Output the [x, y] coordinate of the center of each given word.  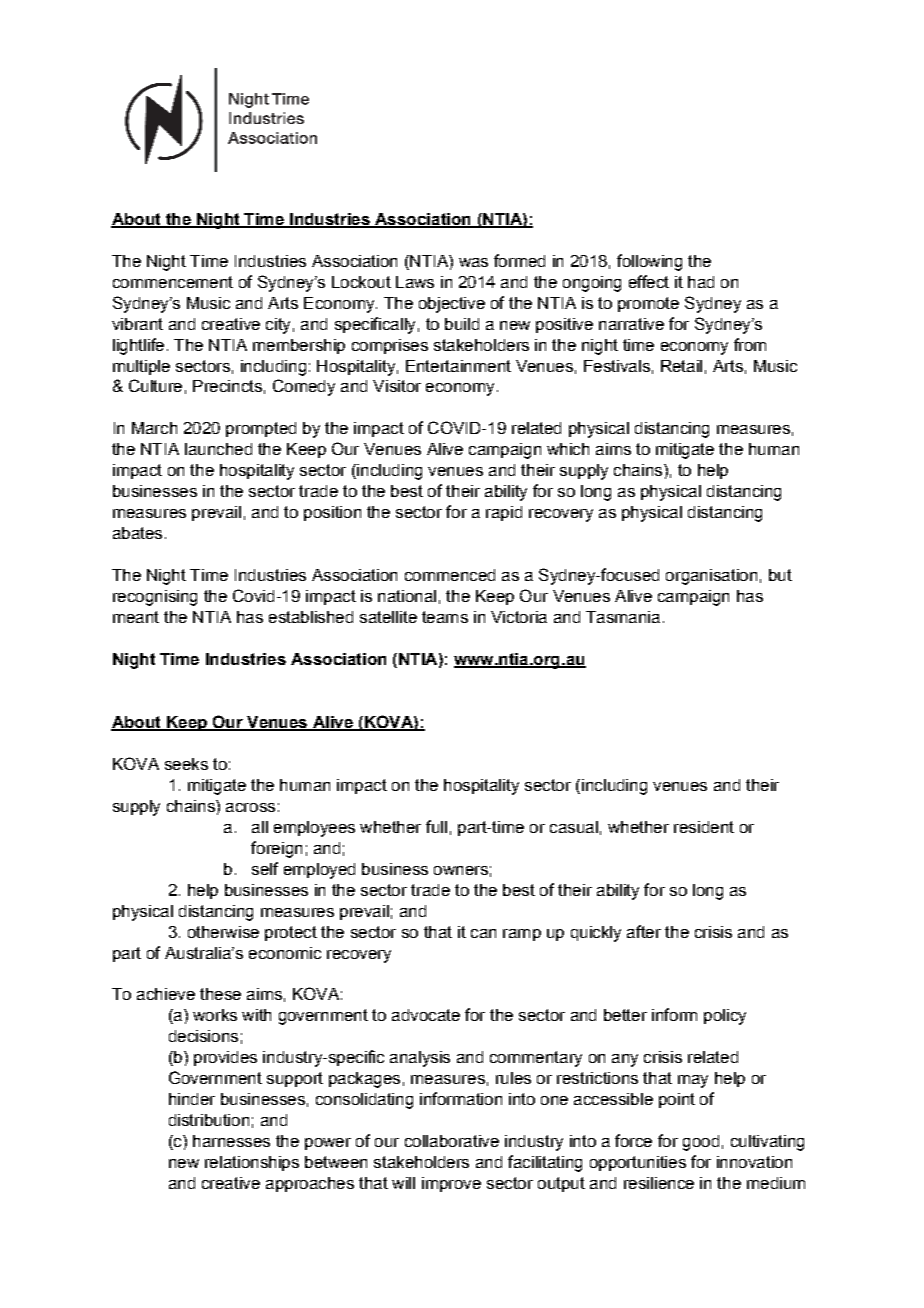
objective [452, 305]
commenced [450, 575]
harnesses [231, 1141]
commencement [173, 282]
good [701, 1143]
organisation [711, 577]
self [265, 868]
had [701, 282]
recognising [155, 598]
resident [704, 827]
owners [461, 870]
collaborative [452, 1141]
